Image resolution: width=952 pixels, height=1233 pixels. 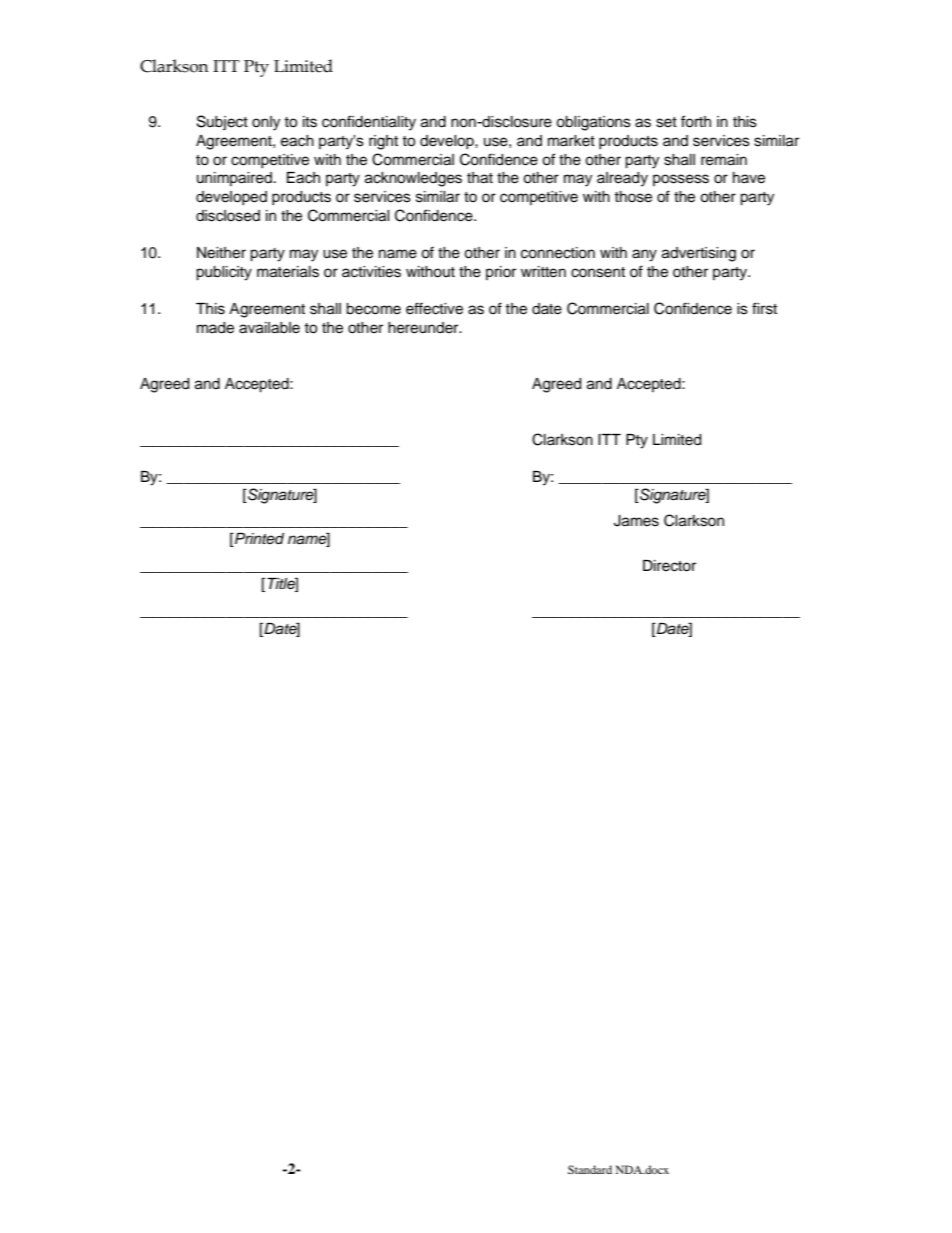 What do you see at coordinates (269, 328) in the screenshot?
I see `available` at bounding box center [269, 328].
